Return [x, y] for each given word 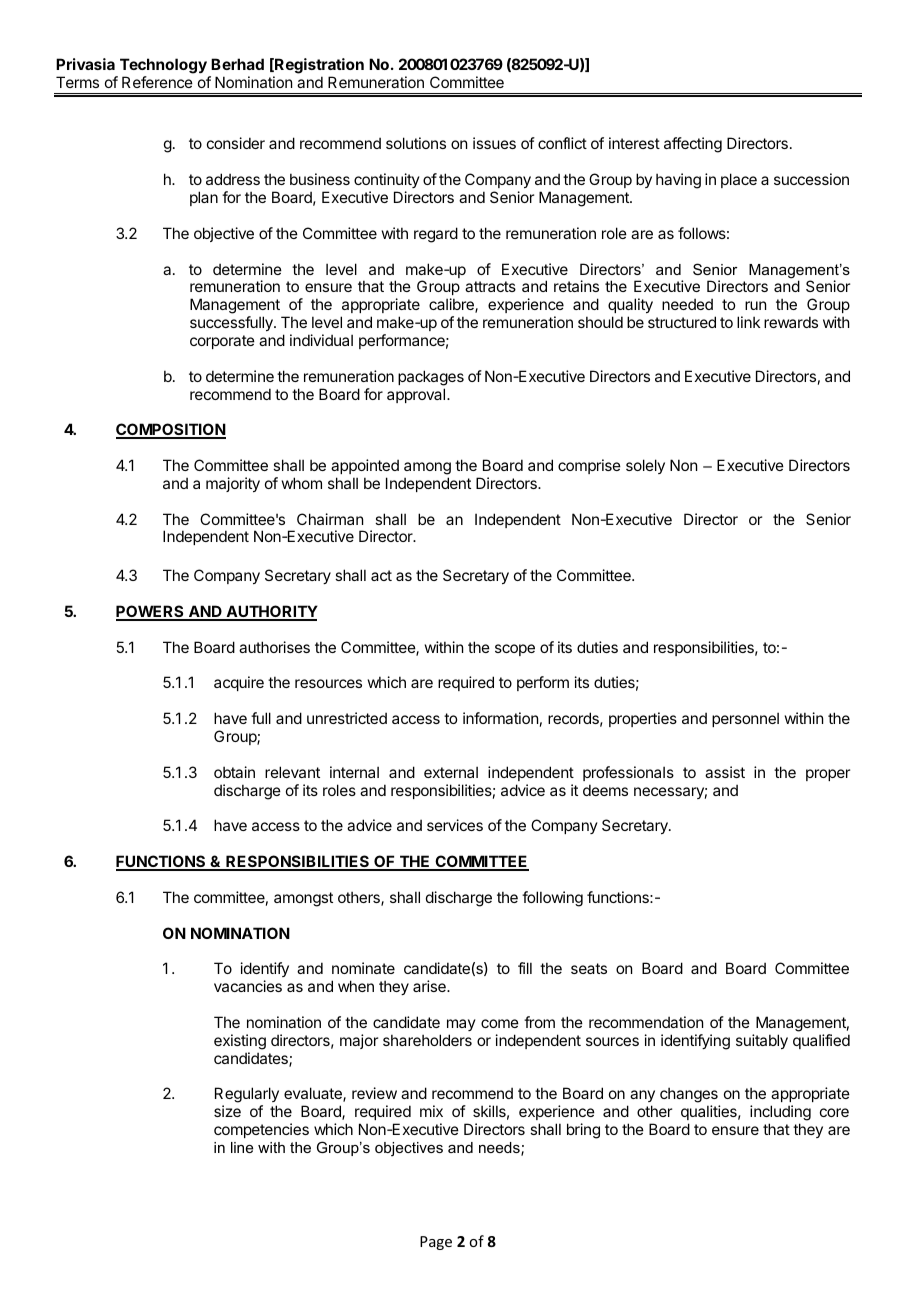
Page [436, 1243]
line [242, 1147]
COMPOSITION [171, 431]
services [455, 825]
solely [645, 466]
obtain [234, 772]
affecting [693, 145]
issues [494, 143]
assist [725, 772]
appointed [365, 466]
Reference [157, 82]
